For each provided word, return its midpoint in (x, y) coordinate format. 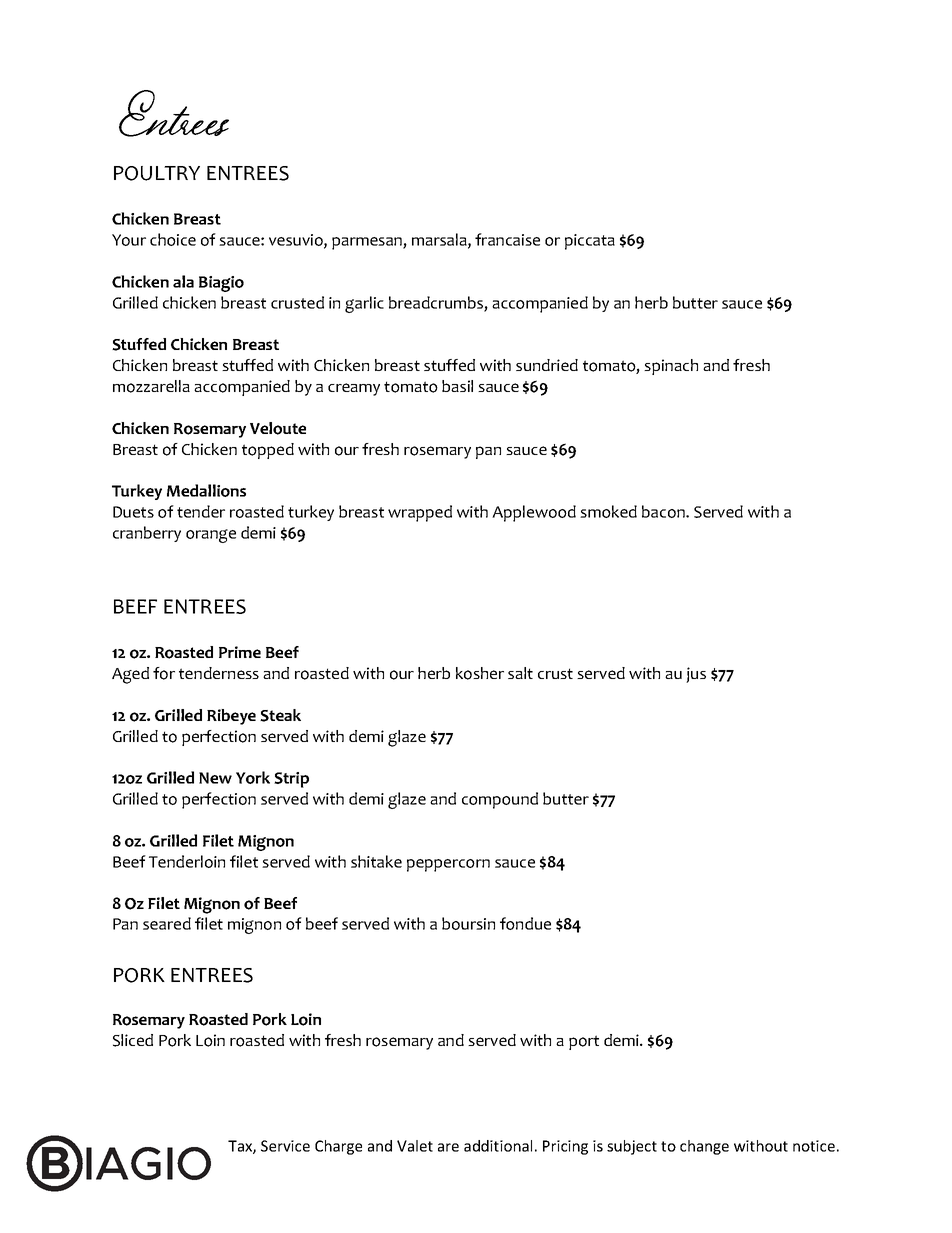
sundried (547, 365)
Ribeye (231, 717)
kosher (480, 673)
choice (173, 239)
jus (696, 675)
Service (285, 1146)
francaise (507, 239)
